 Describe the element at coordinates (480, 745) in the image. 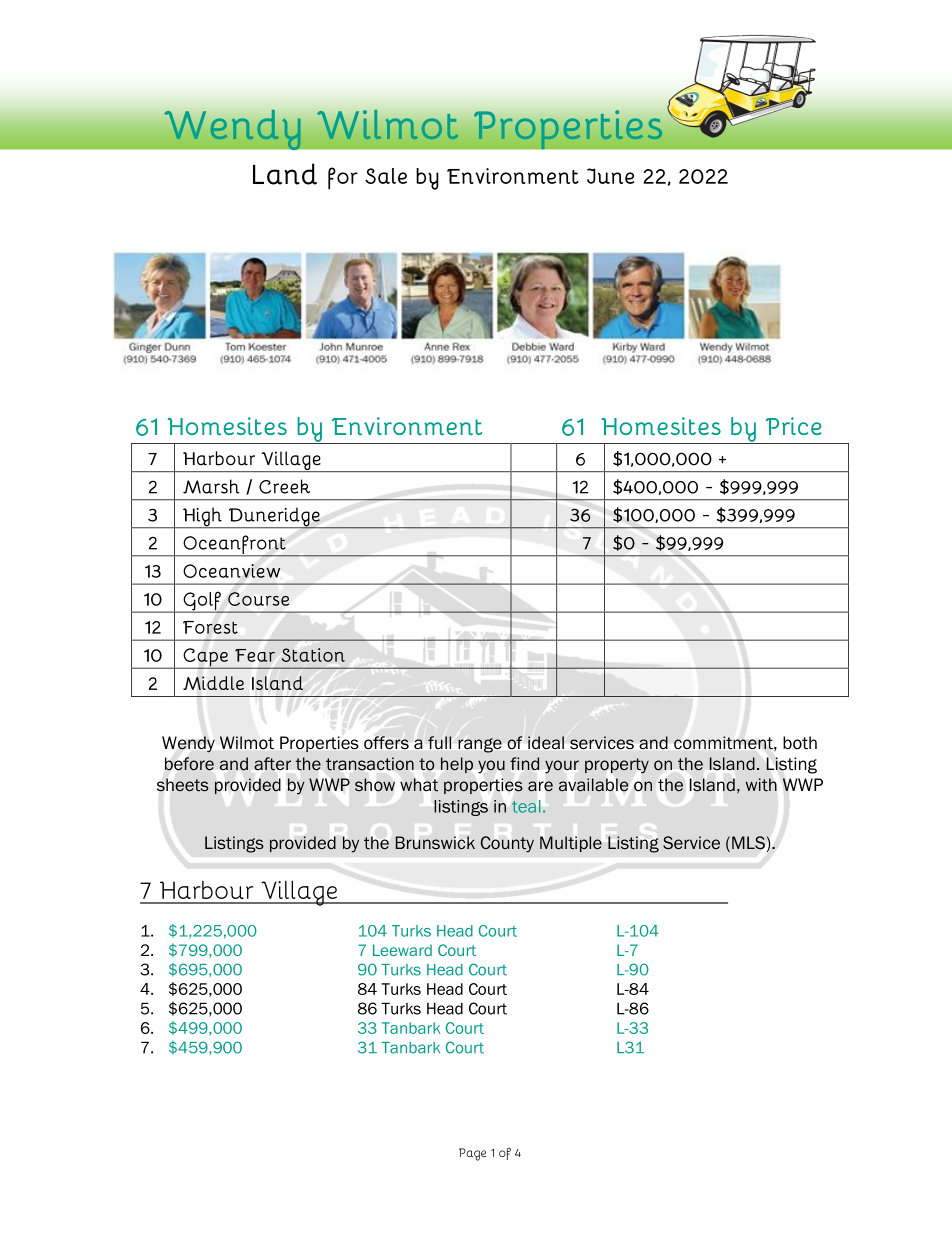

I see `range` at that location.
